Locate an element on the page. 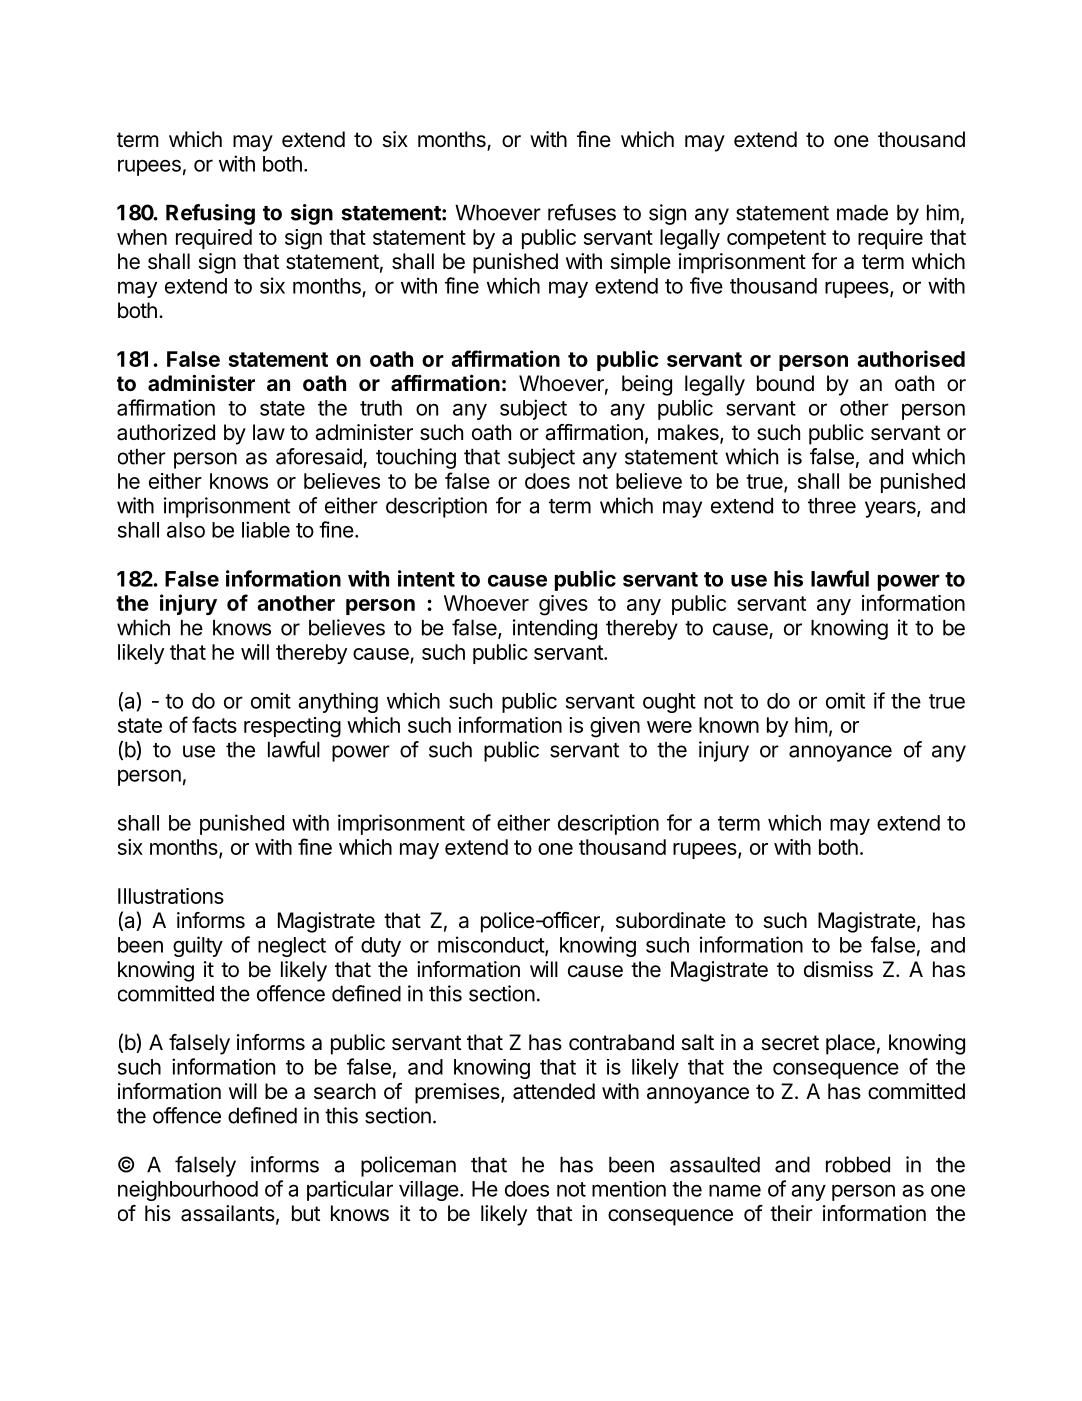 The height and width of the document is (1401, 1082). dismiss is located at coordinates (838, 969).
